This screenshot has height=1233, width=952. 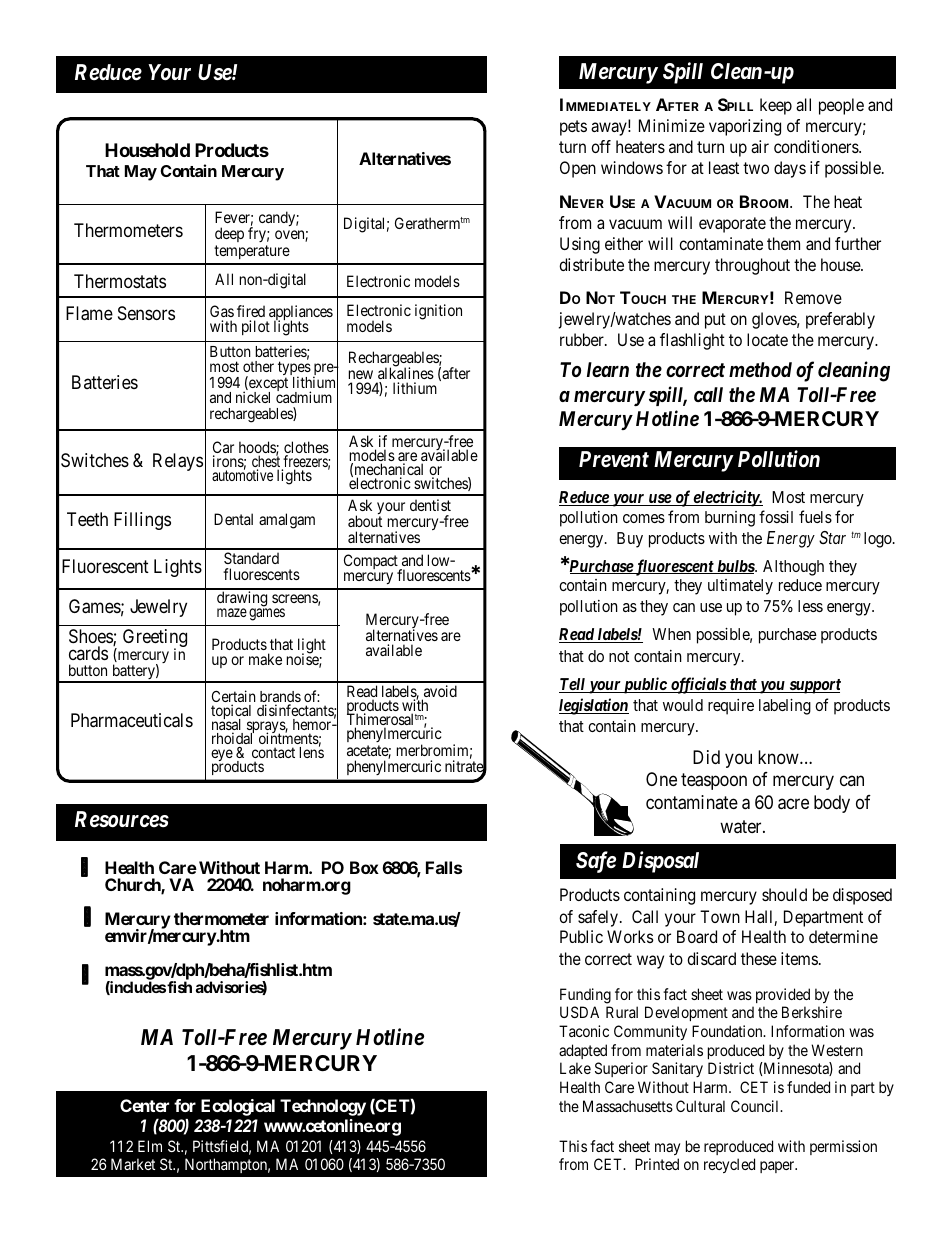 I want to click on air, so click(x=760, y=146).
